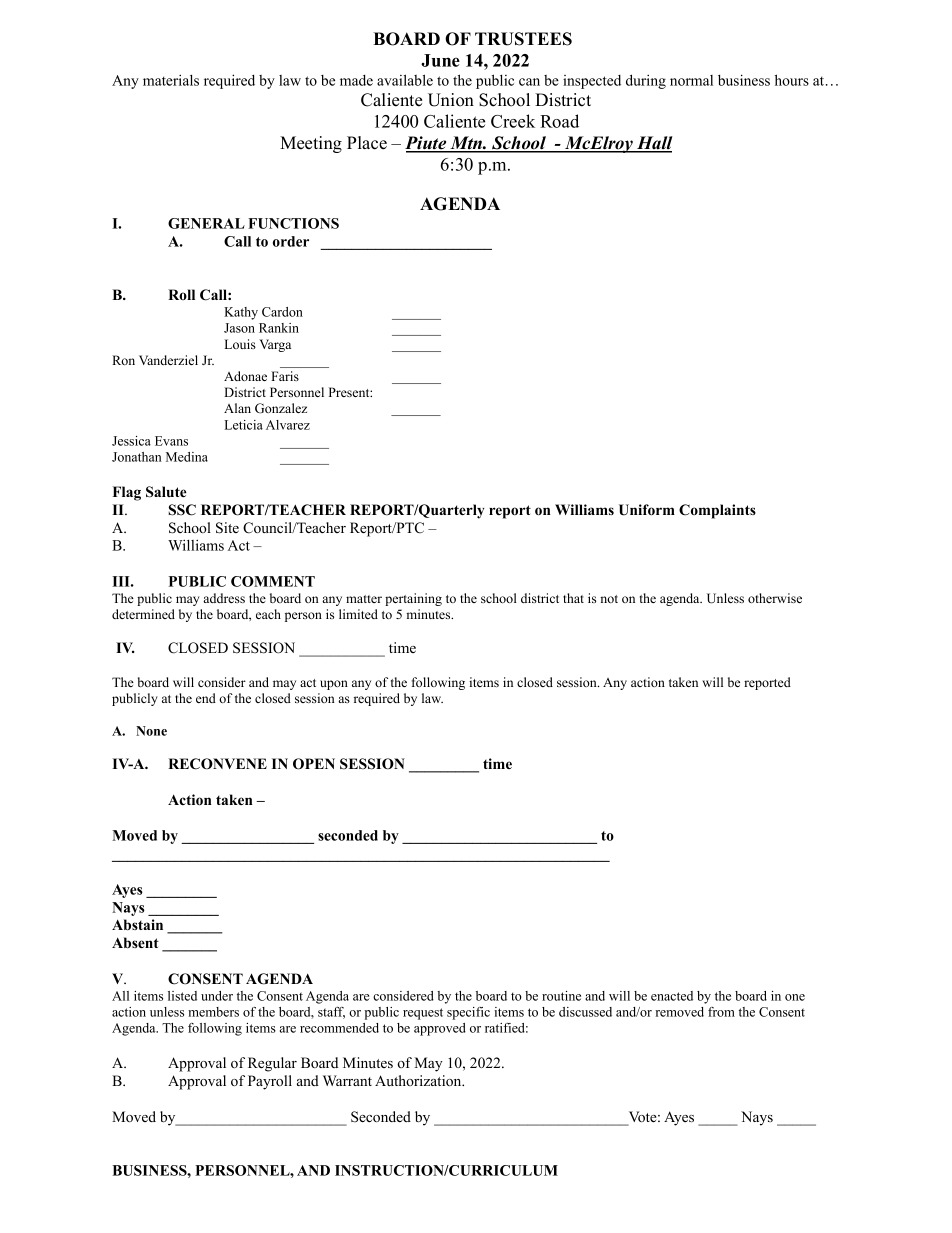  Describe the element at coordinates (227, 528) in the screenshot. I see `Site` at that location.
